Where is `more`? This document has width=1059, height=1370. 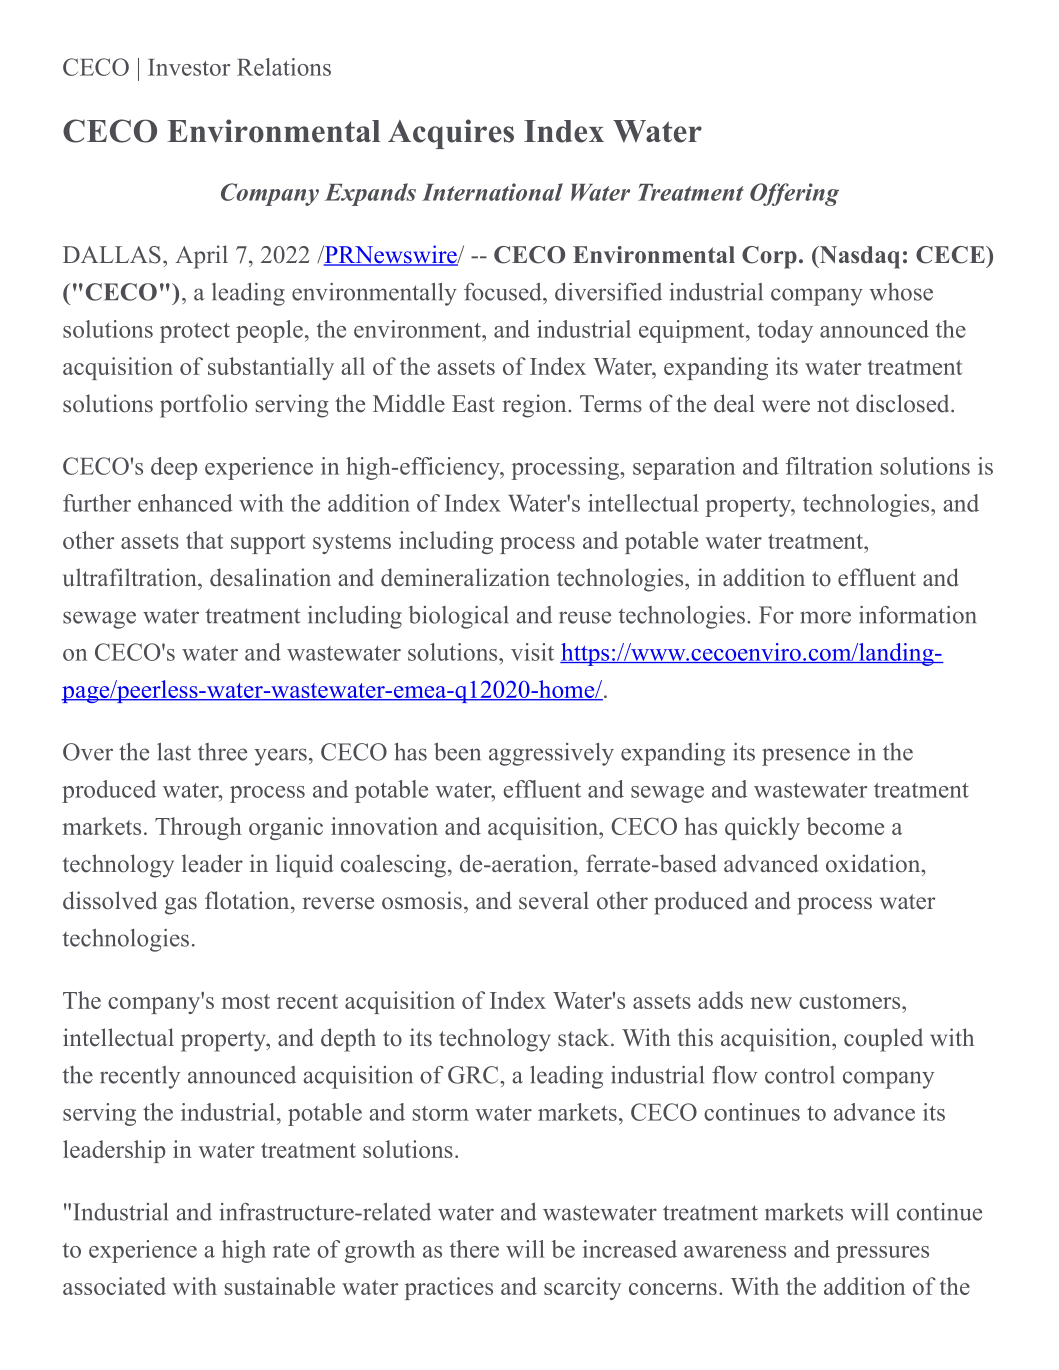 more is located at coordinates (825, 617).
